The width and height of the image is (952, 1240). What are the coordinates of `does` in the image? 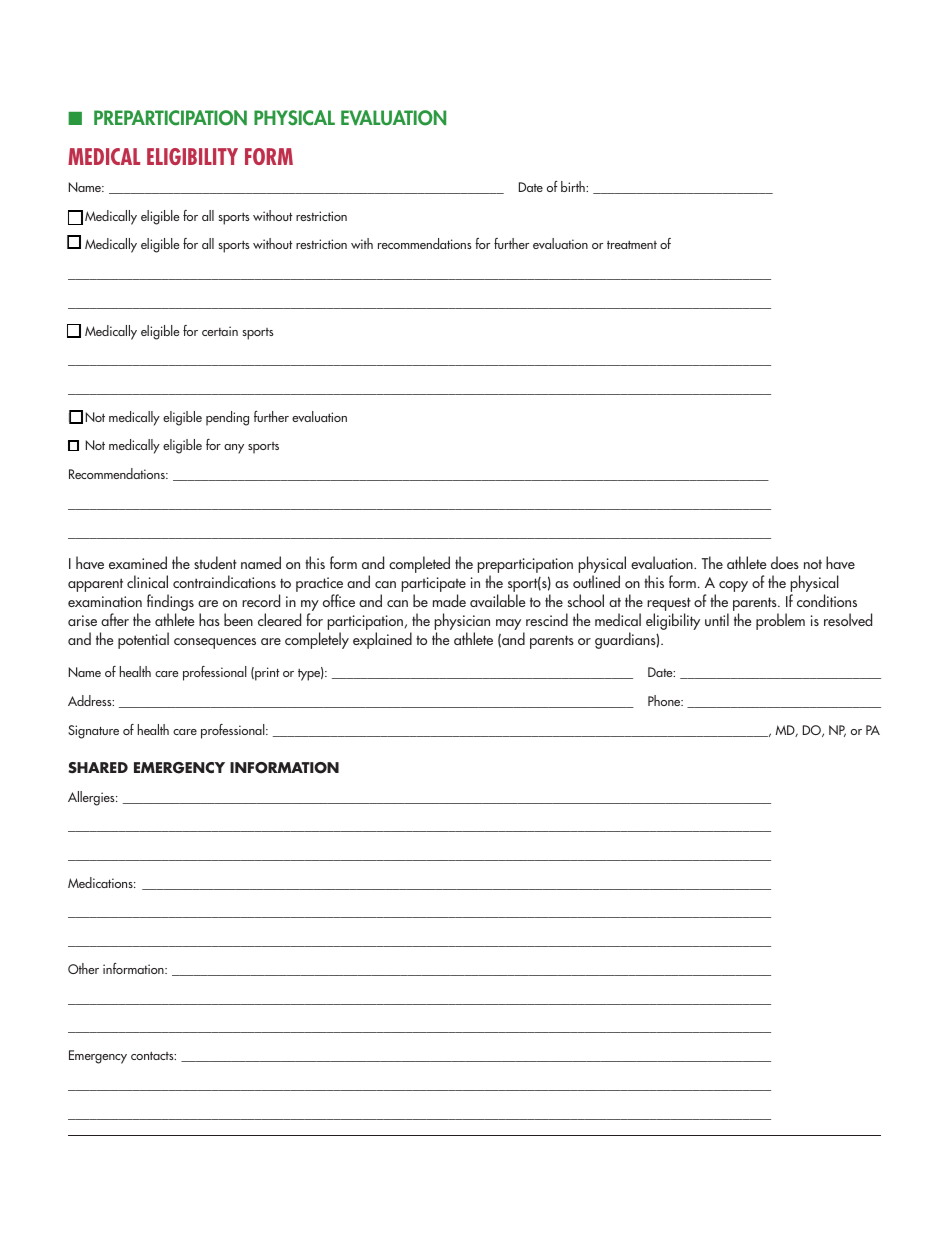 It's located at (785, 562).
